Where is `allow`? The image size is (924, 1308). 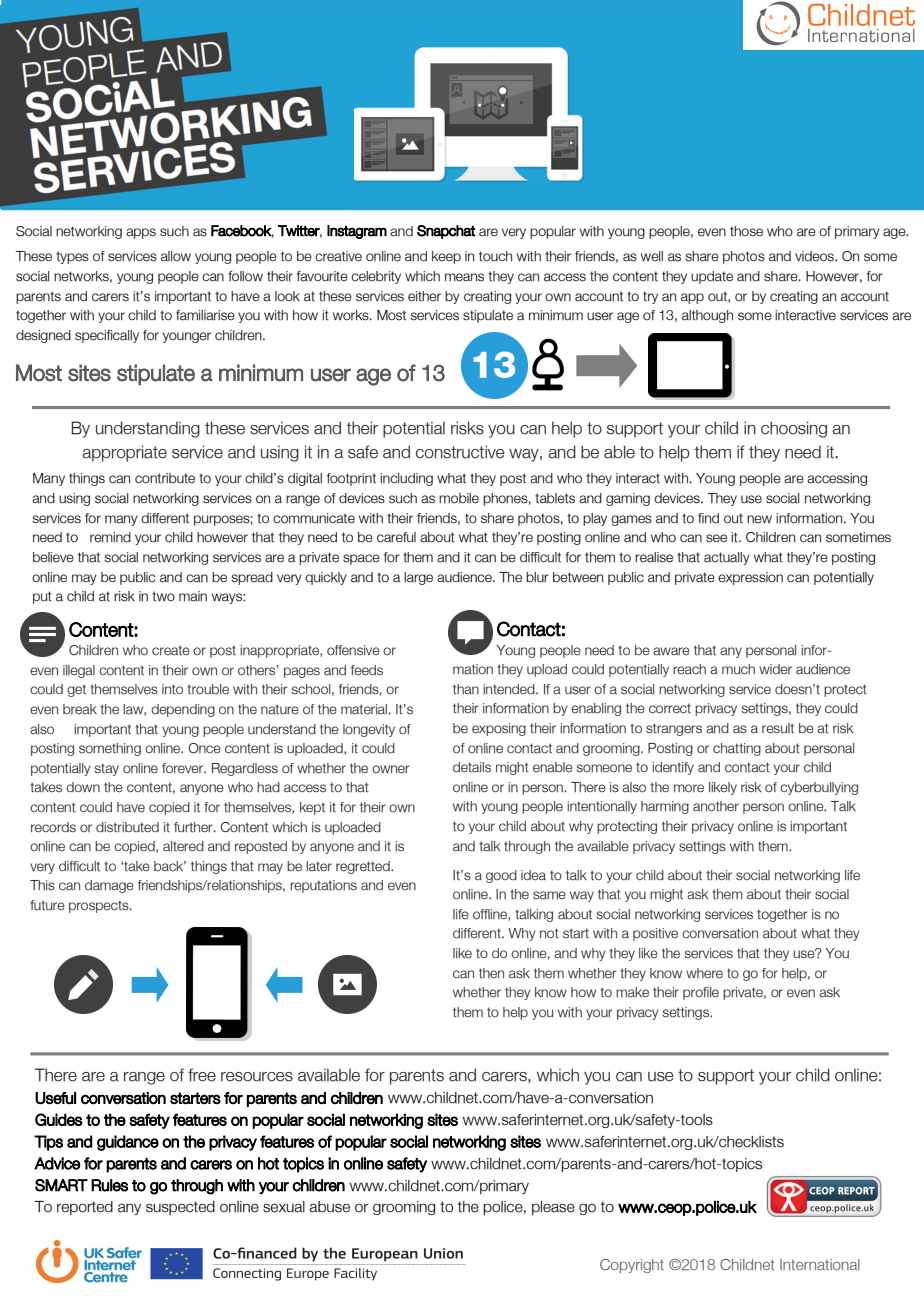 allow is located at coordinates (176, 256).
